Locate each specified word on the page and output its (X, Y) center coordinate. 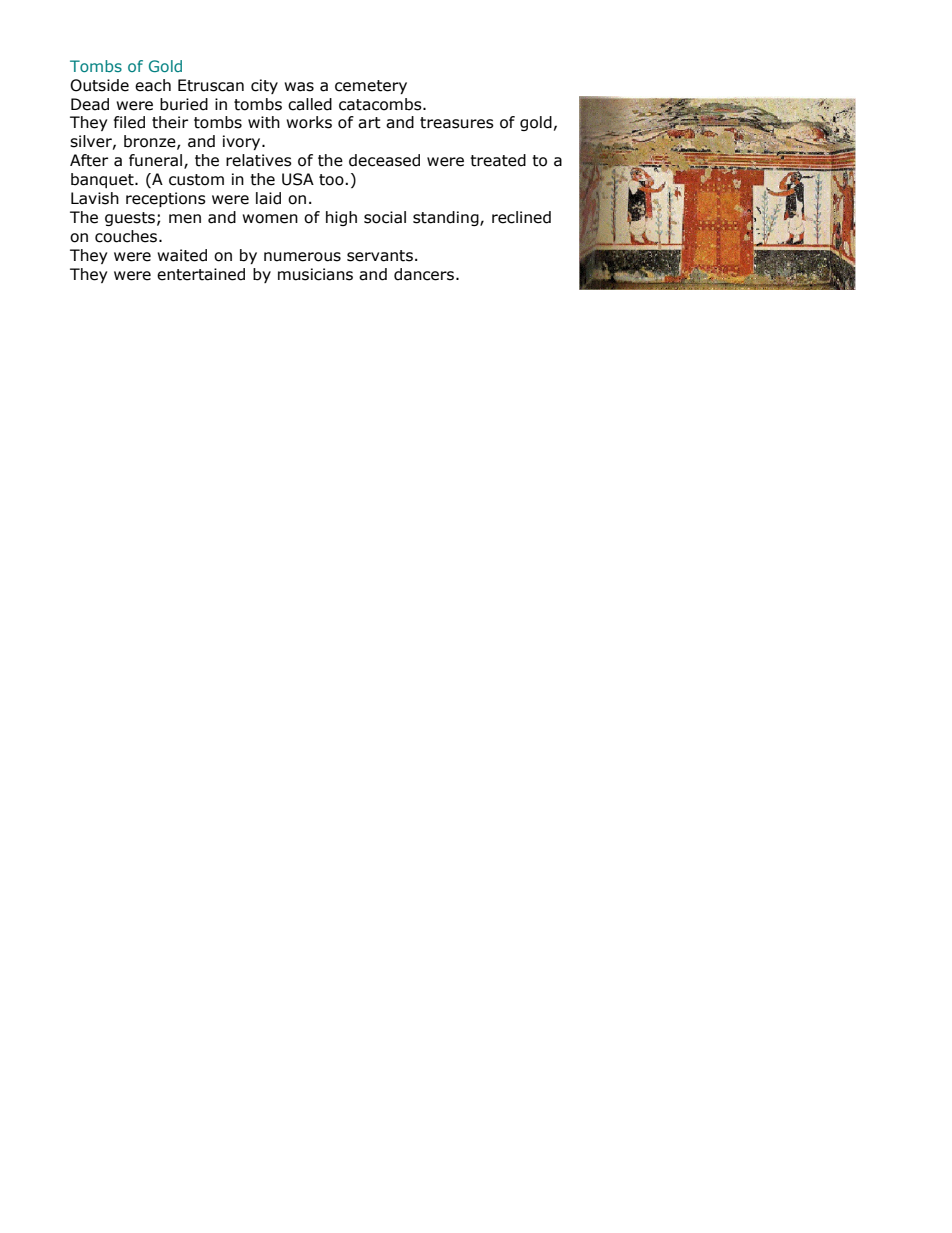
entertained (201, 274)
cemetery (371, 87)
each (153, 85)
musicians (315, 274)
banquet (103, 180)
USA (298, 179)
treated (498, 160)
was (299, 87)
